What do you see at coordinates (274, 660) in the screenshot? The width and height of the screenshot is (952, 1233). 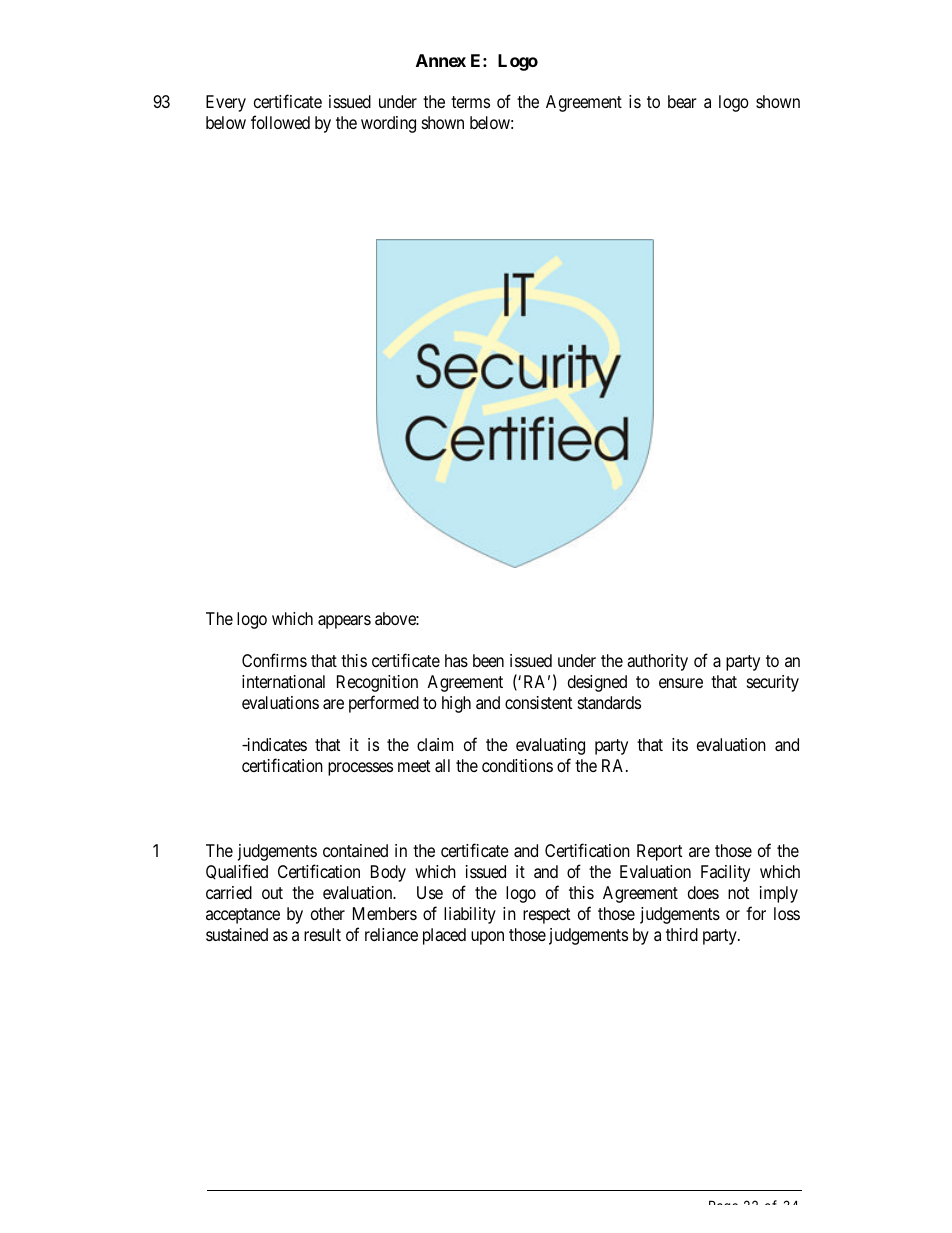 I see `Confirms` at bounding box center [274, 660].
